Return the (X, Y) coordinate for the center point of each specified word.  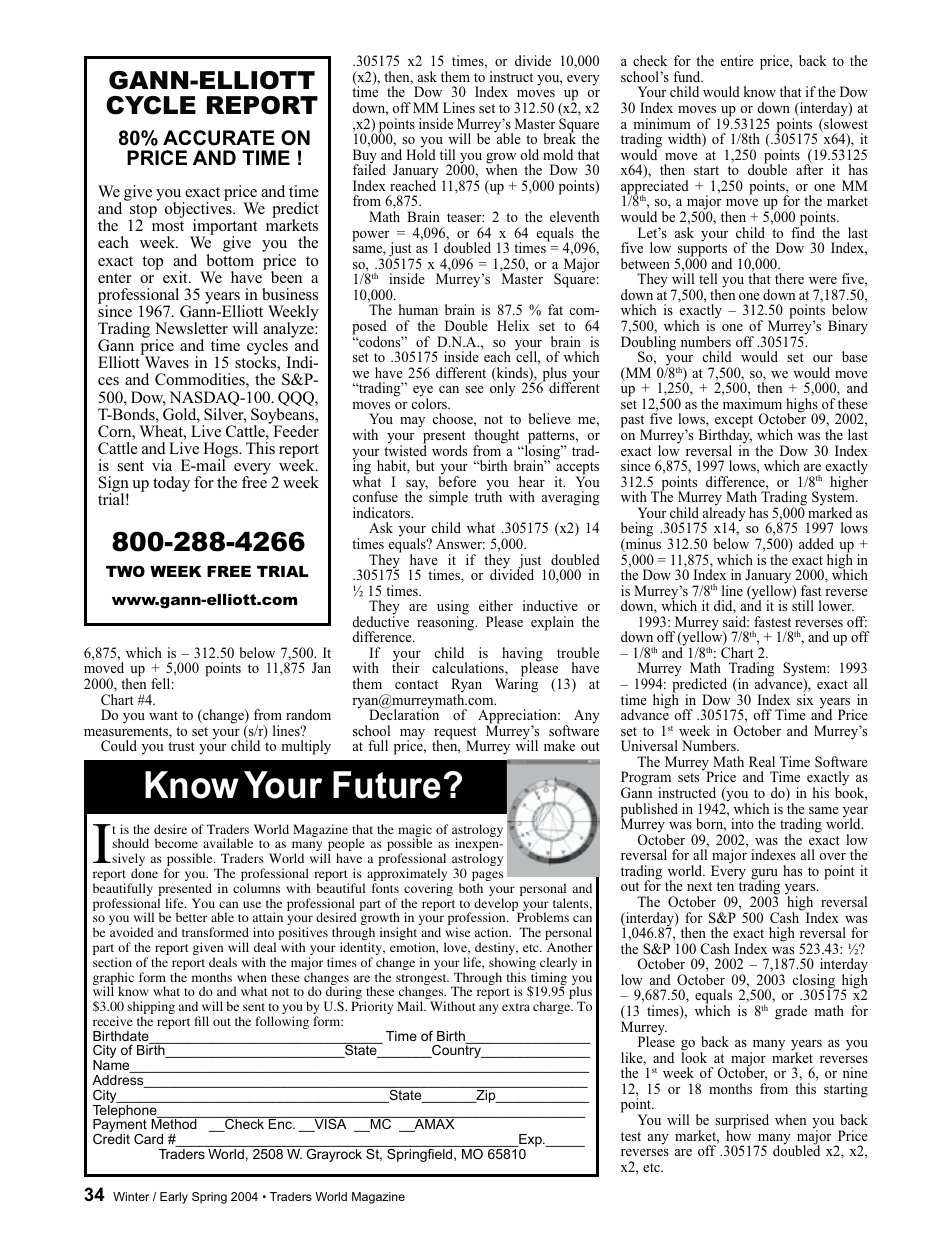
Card (148, 1139)
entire (737, 60)
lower (836, 605)
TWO (125, 571)
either (496, 605)
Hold (421, 153)
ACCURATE (219, 138)
